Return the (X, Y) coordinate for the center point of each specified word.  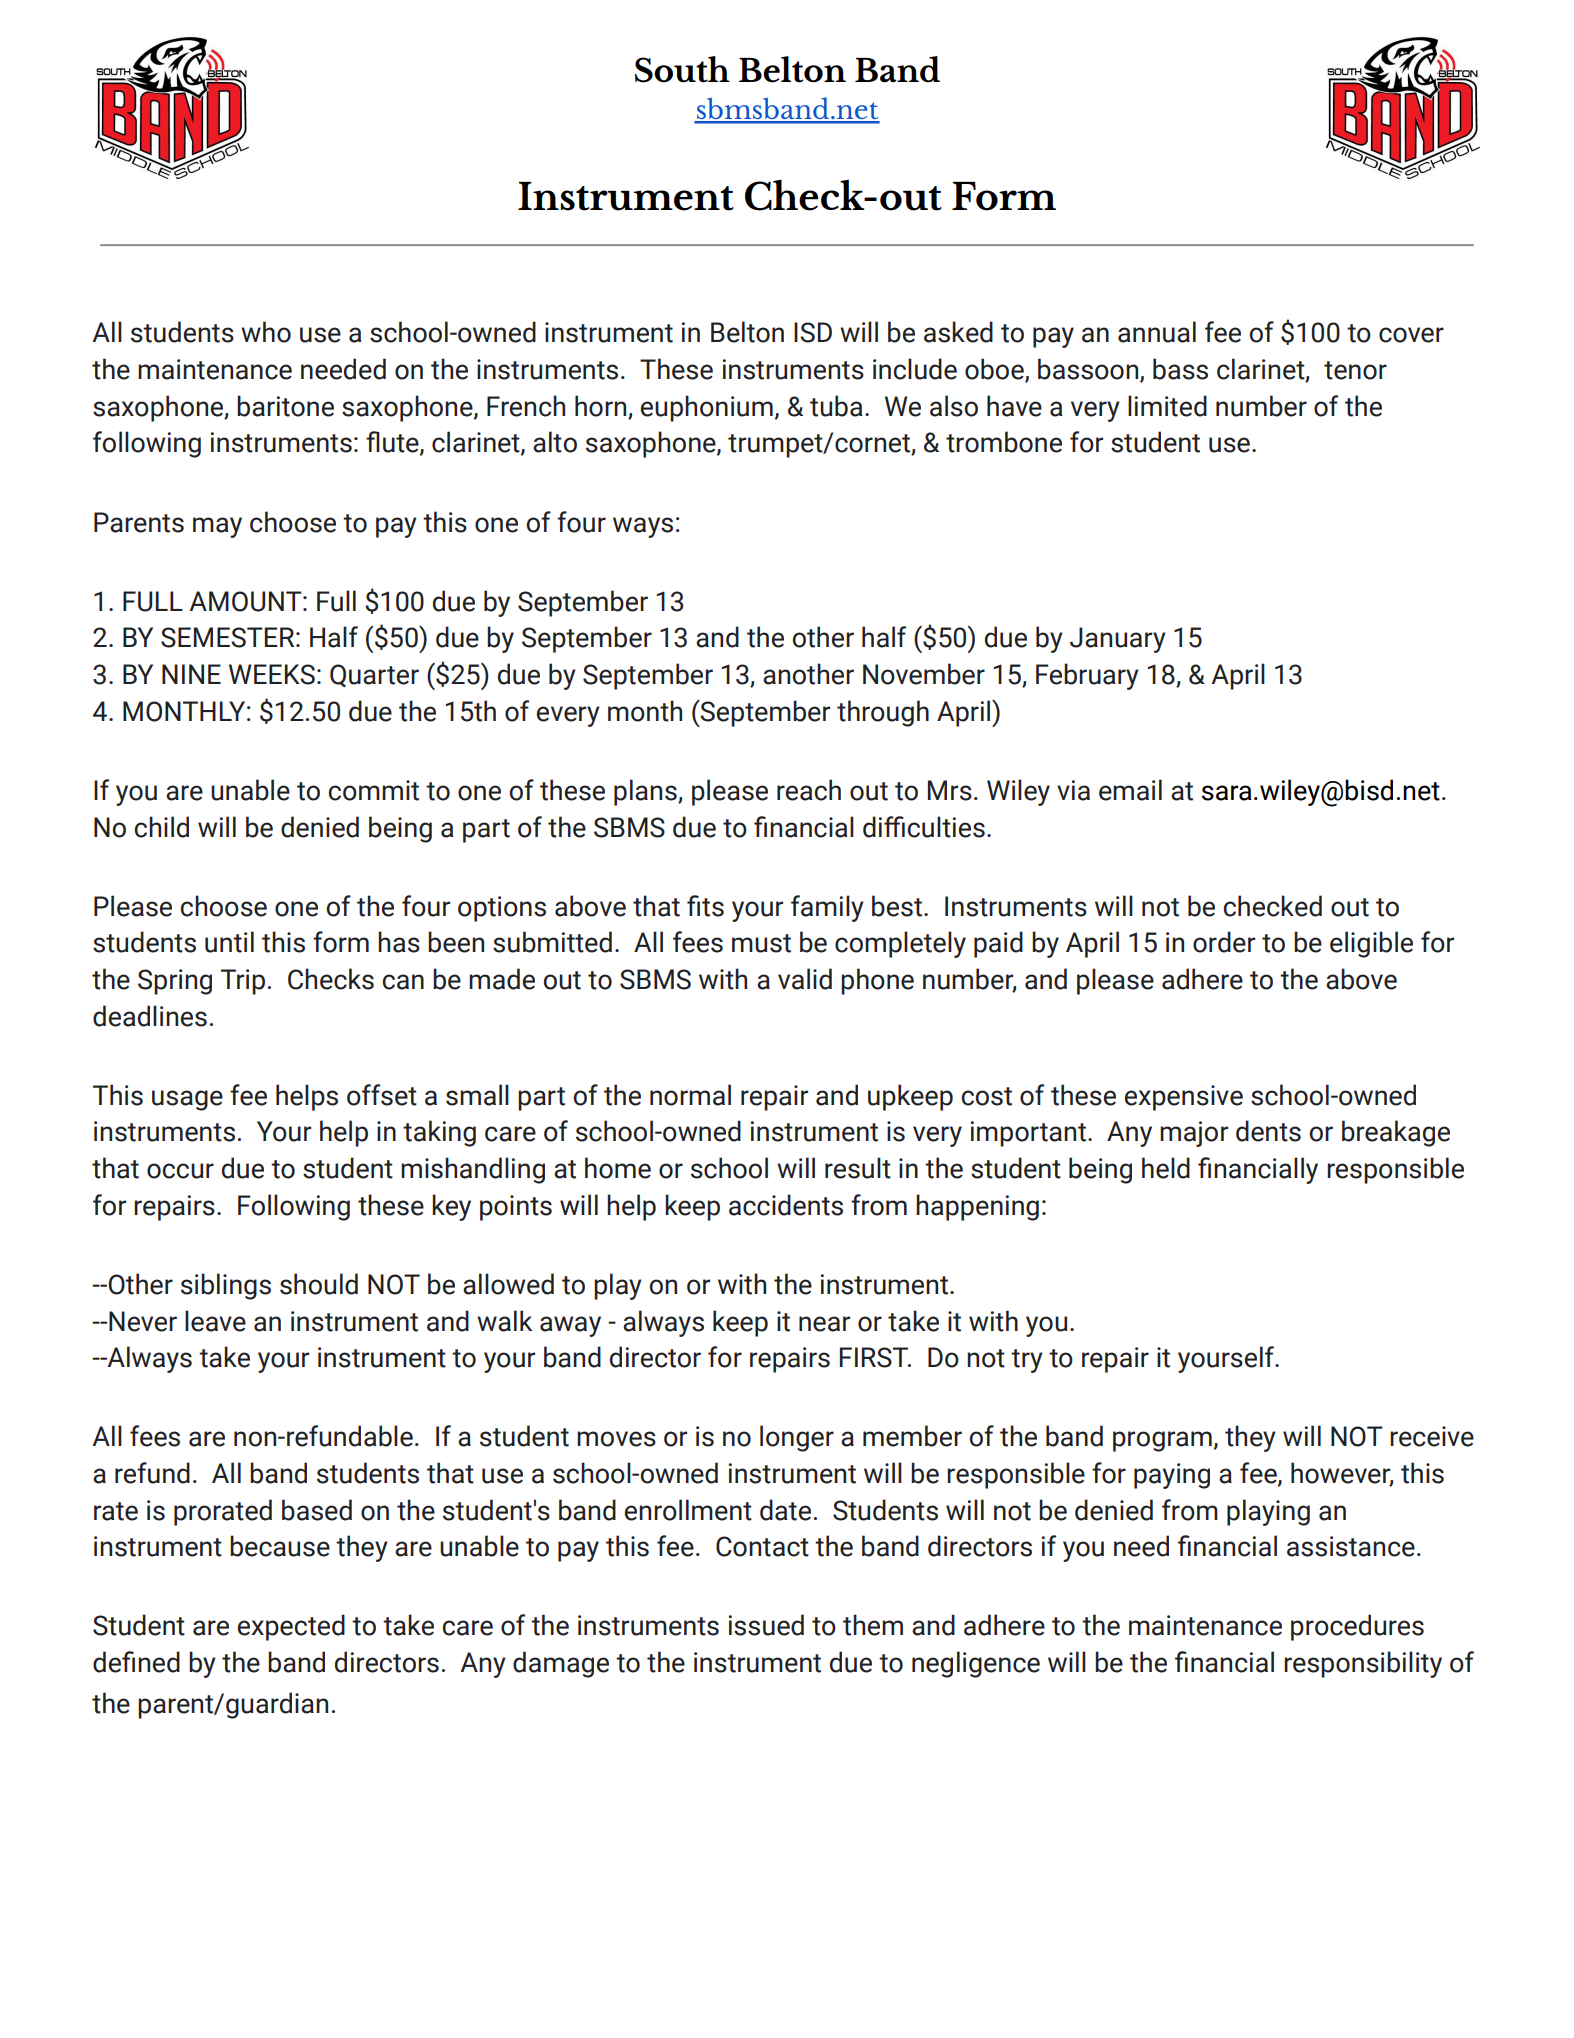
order (1224, 942)
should (319, 1284)
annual (1157, 332)
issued (766, 1625)
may (217, 527)
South (682, 69)
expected (291, 1627)
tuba (836, 406)
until (229, 942)
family (827, 908)
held (1166, 1168)
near (824, 1324)
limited (1167, 406)
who (266, 332)
